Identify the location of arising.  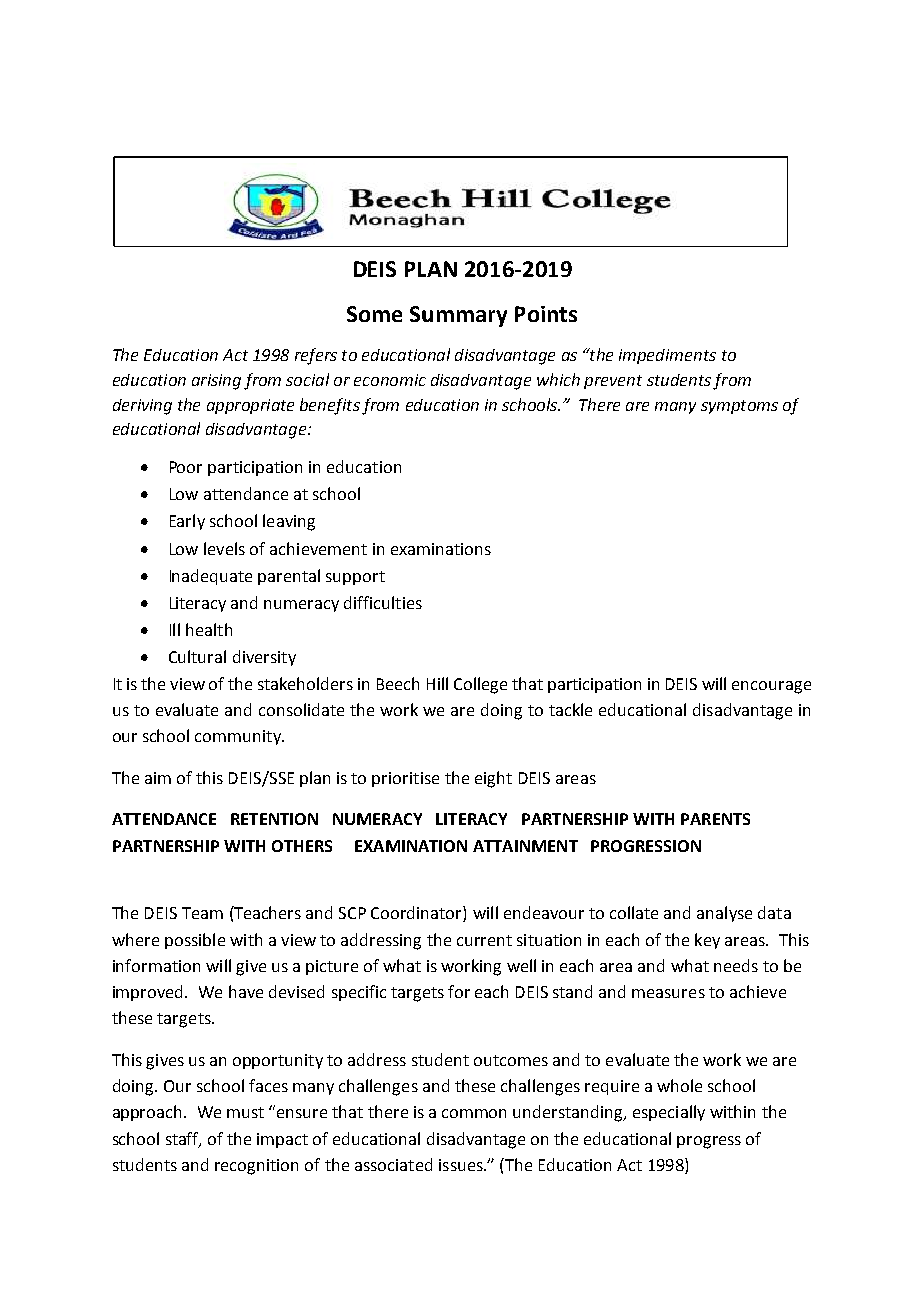
(216, 382).
